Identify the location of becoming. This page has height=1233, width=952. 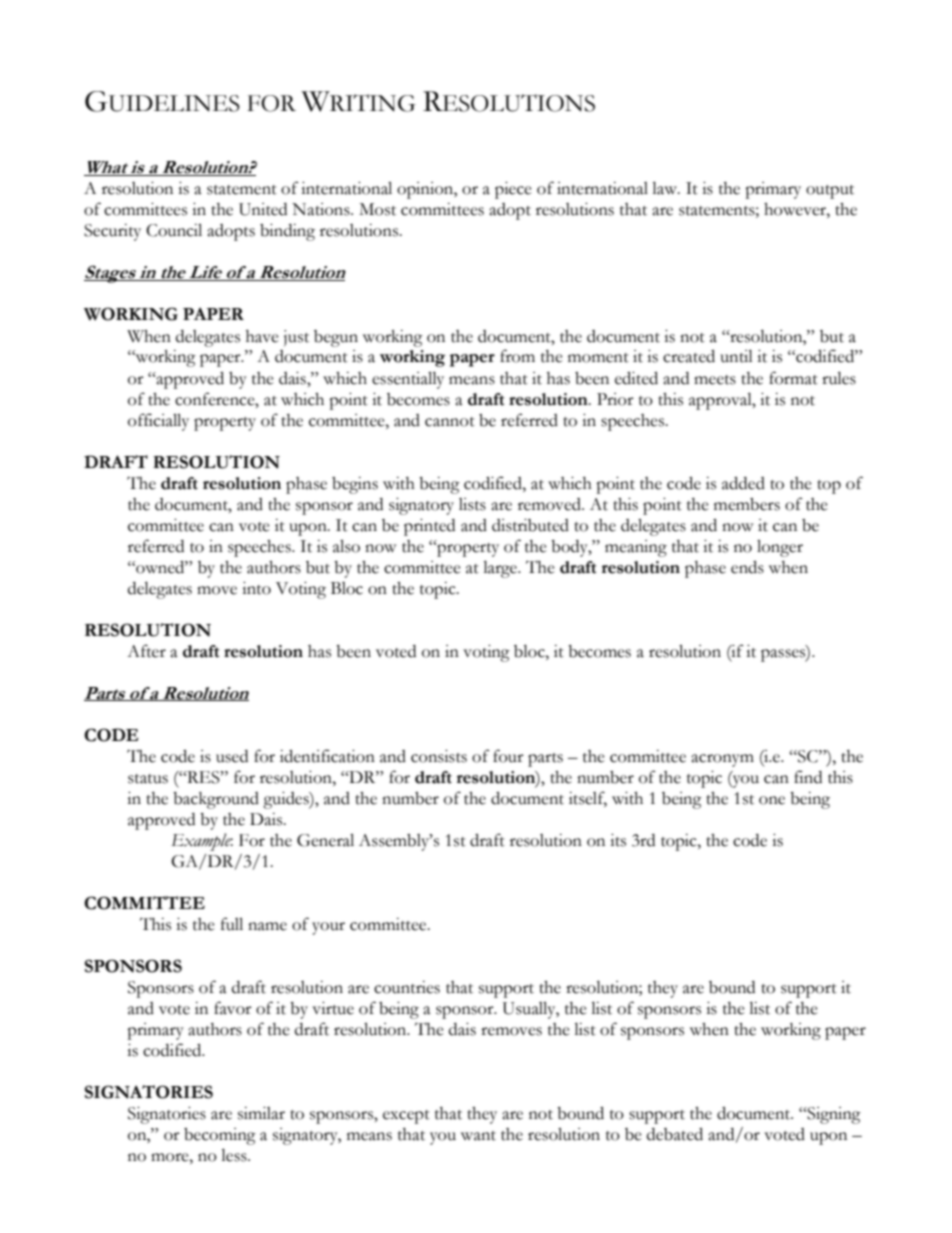
(220, 1136).
